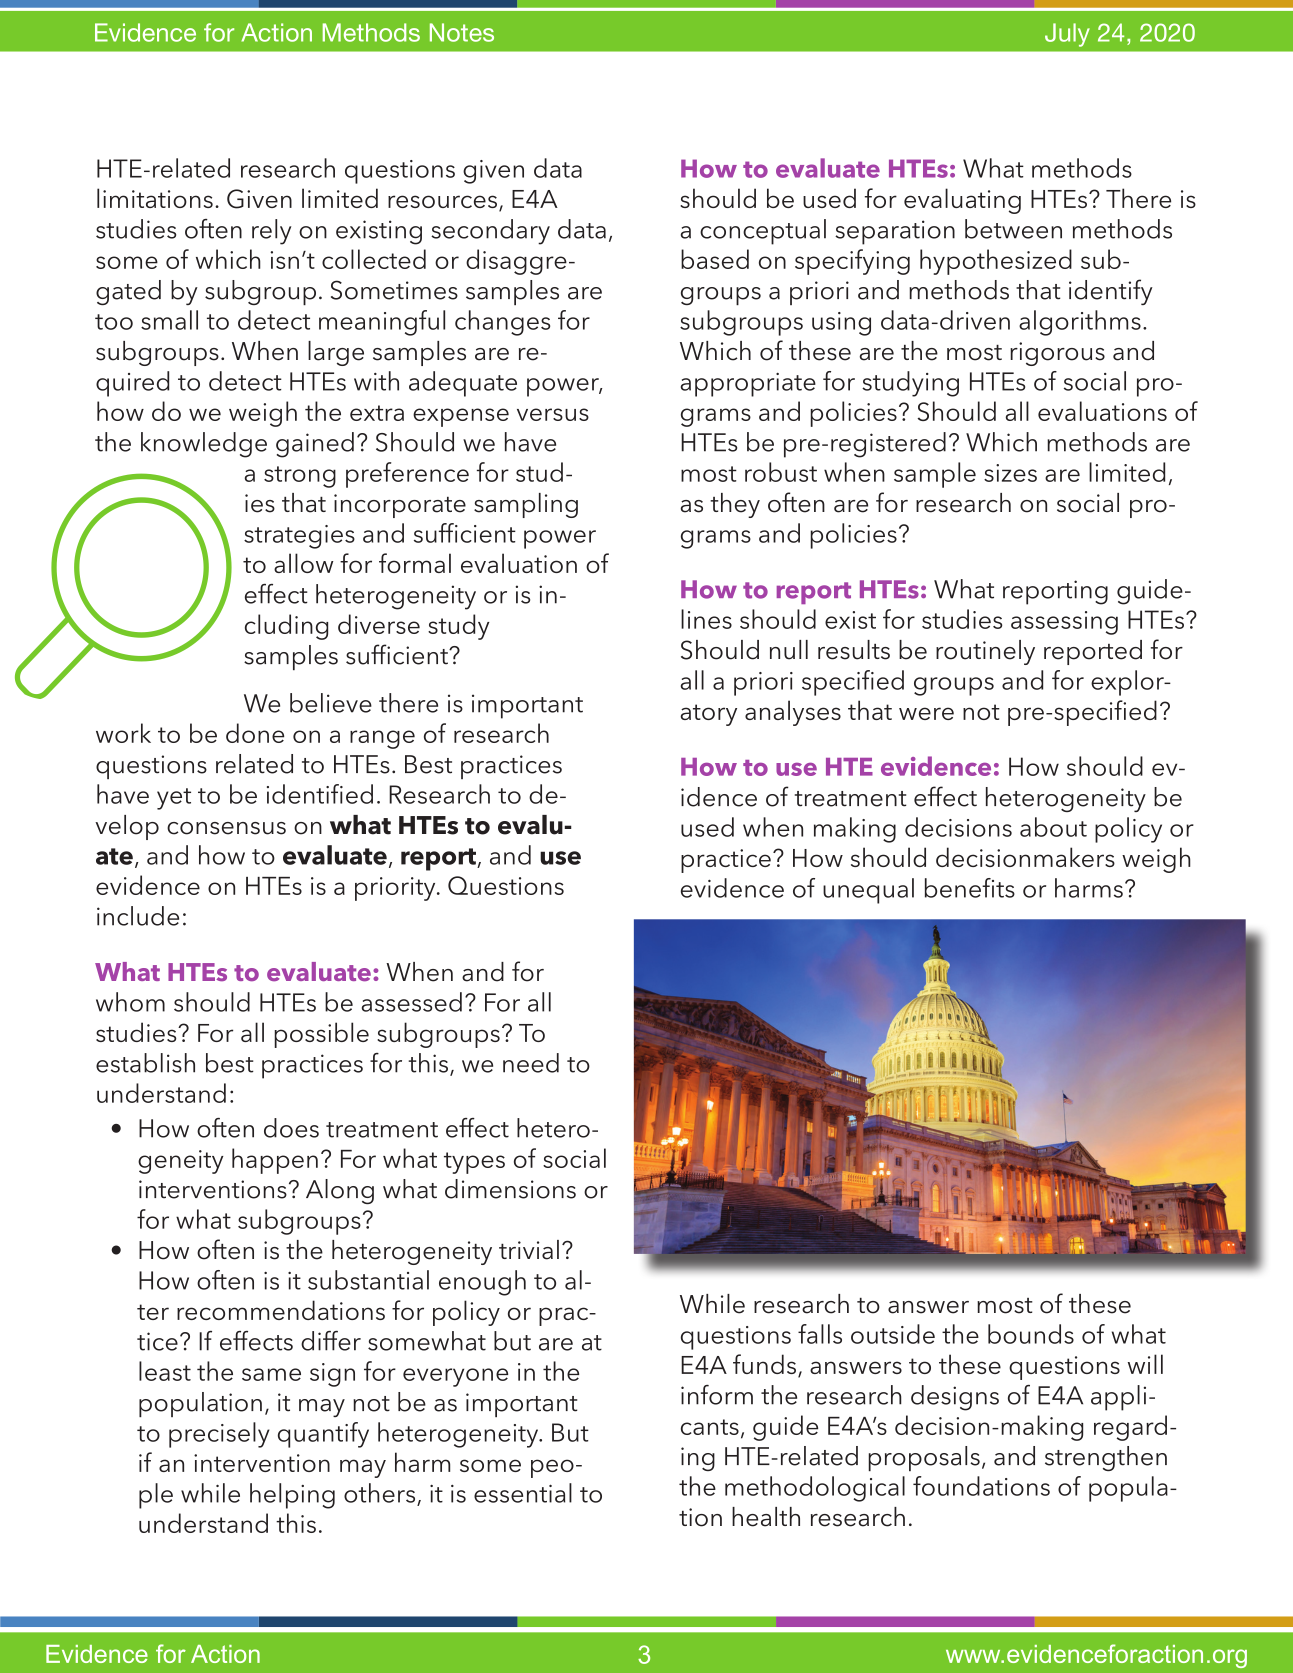  Describe the element at coordinates (1010, 473) in the page. I see `sizes` at that location.
